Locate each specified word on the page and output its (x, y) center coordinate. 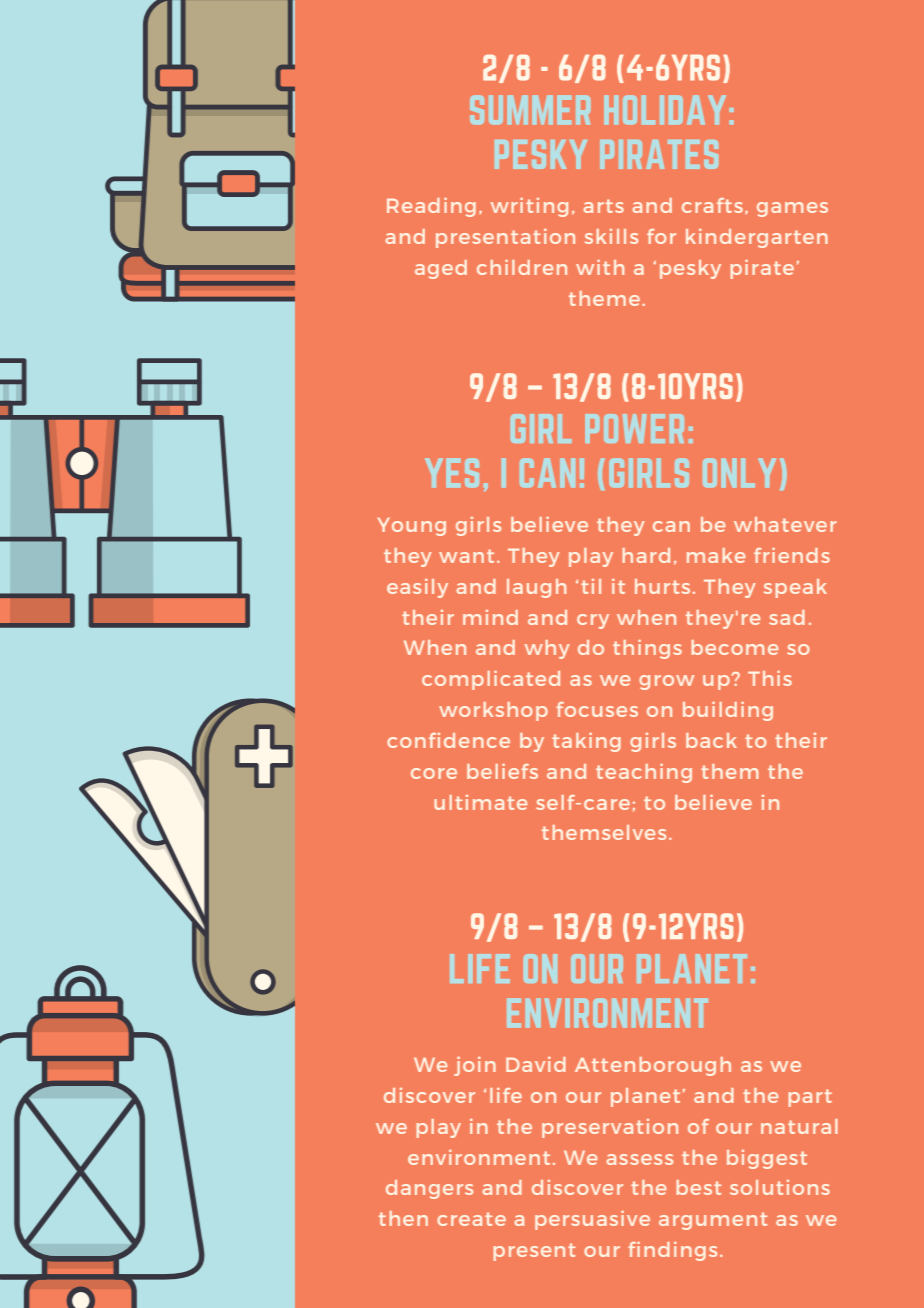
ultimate (480, 802)
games (792, 209)
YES (452, 473)
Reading (431, 207)
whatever (785, 524)
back (711, 740)
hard (646, 555)
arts (604, 206)
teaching (644, 773)
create (471, 1219)
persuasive (592, 1220)
